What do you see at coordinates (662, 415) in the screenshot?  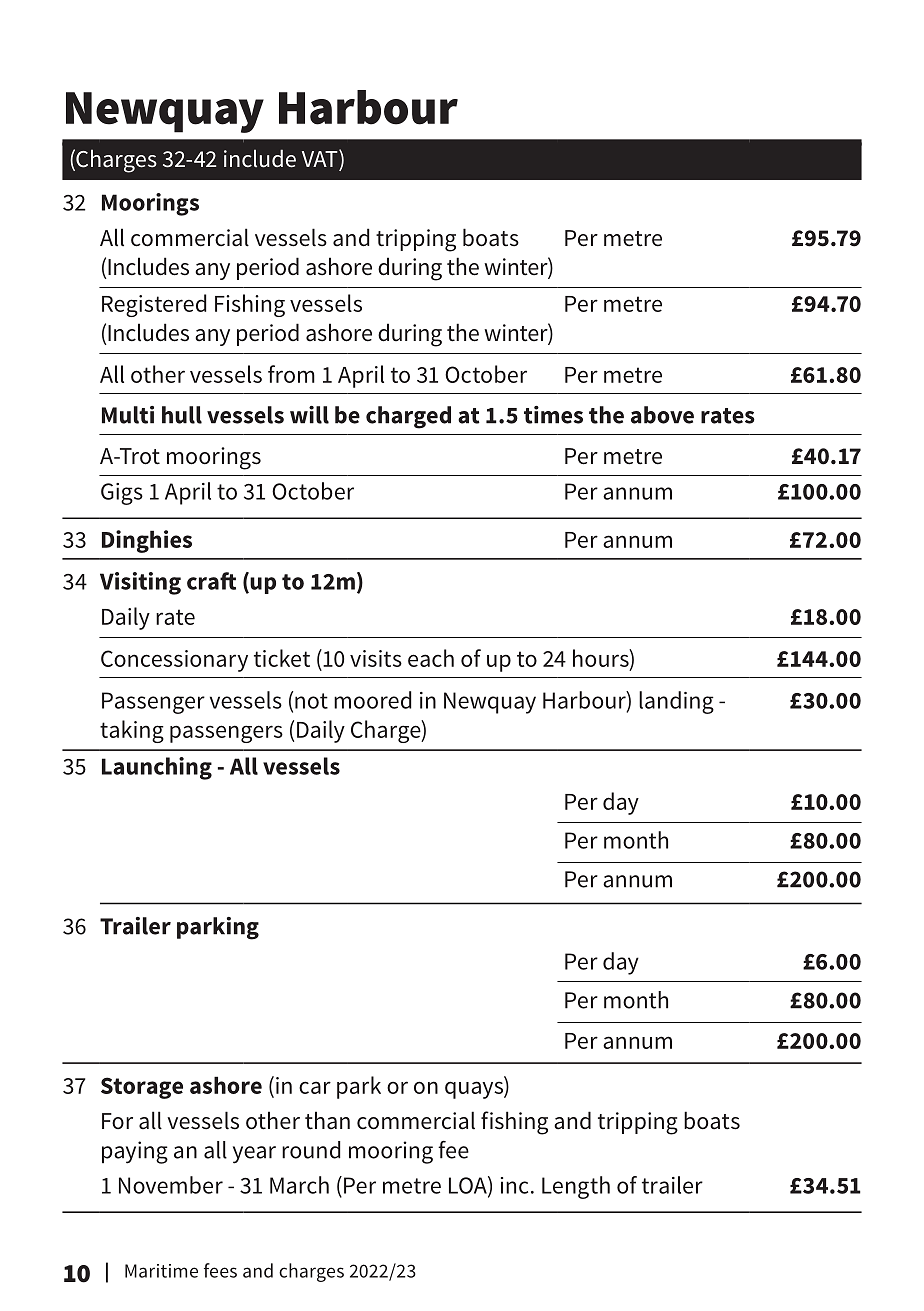 I see `above` at bounding box center [662, 415].
